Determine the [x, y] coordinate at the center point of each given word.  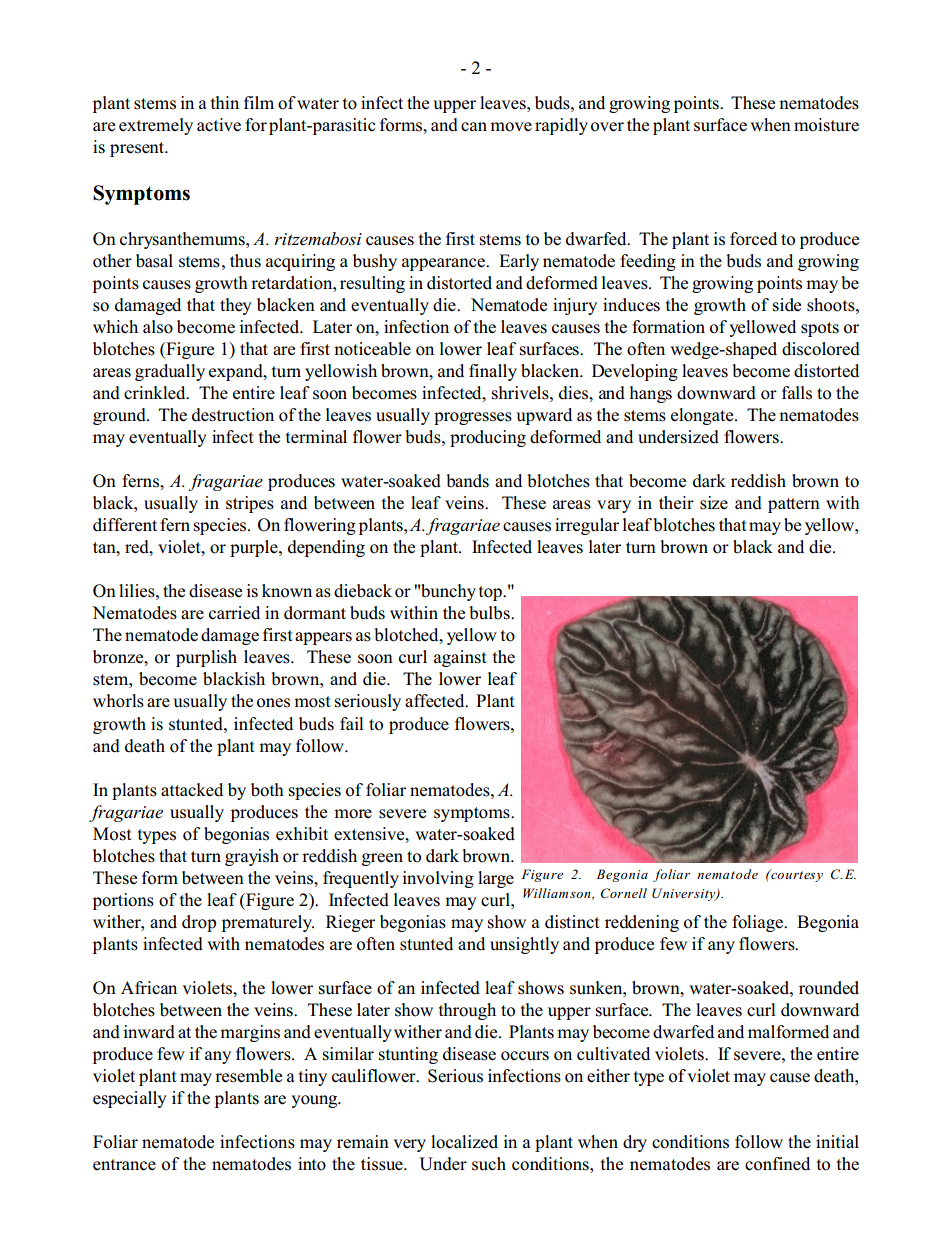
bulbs [490, 613]
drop [199, 923]
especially [130, 1099]
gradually [170, 372]
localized [464, 1142]
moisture [826, 125]
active [219, 125]
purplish [206, 658]
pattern [794, 505]
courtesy [796, 876]
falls [797, 393]
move [511, 127]
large [496, 879]
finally [493, 372]
